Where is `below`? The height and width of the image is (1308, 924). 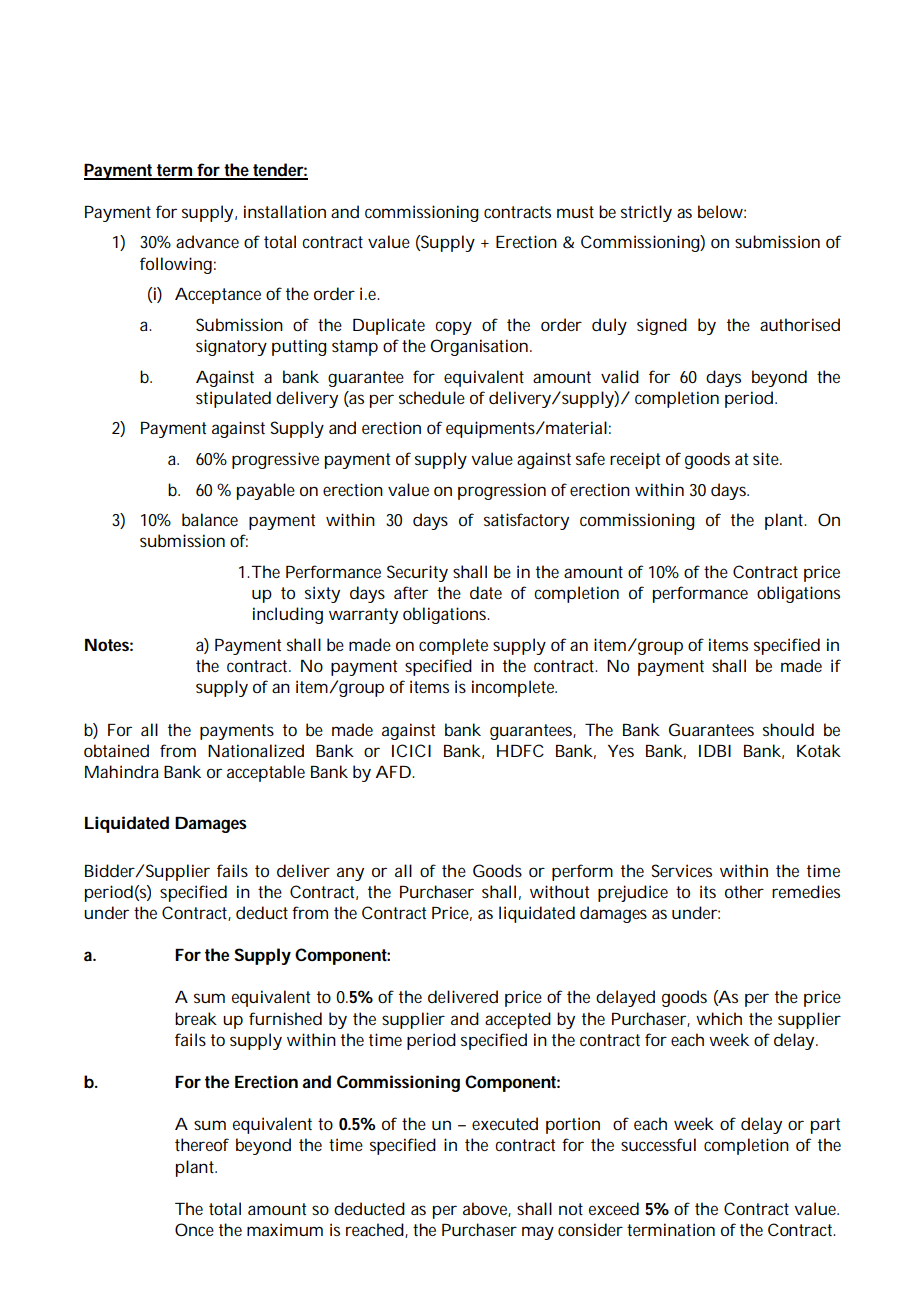 below is located at coordinates (722, 211).
